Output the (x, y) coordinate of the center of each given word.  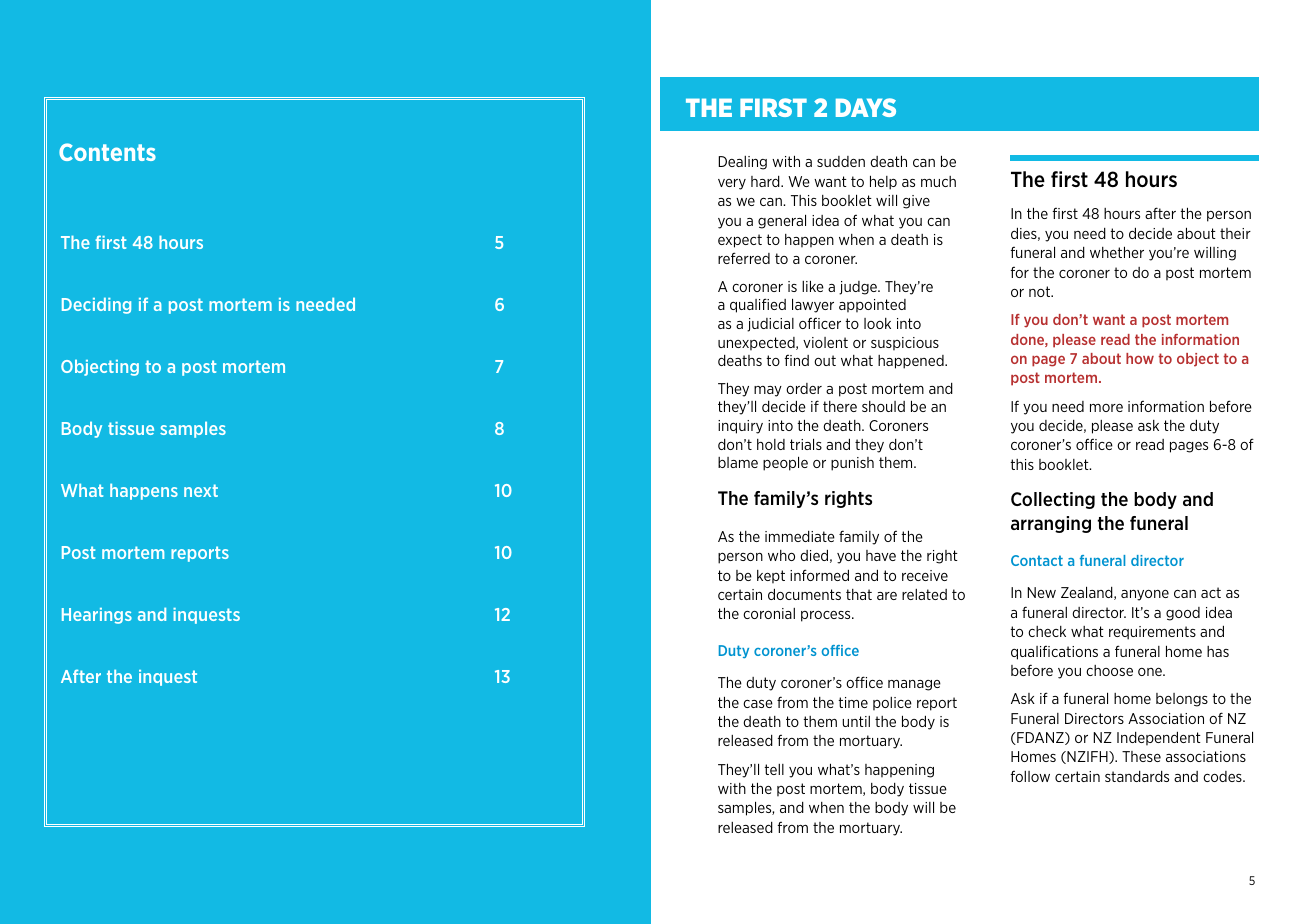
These (1141, 756)
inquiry (740, 427)
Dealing (742, 163)
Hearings (97, 616)
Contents (107, 152)
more (1106, 408)
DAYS (866, 107)
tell (774, 769)
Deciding (96, 305)
